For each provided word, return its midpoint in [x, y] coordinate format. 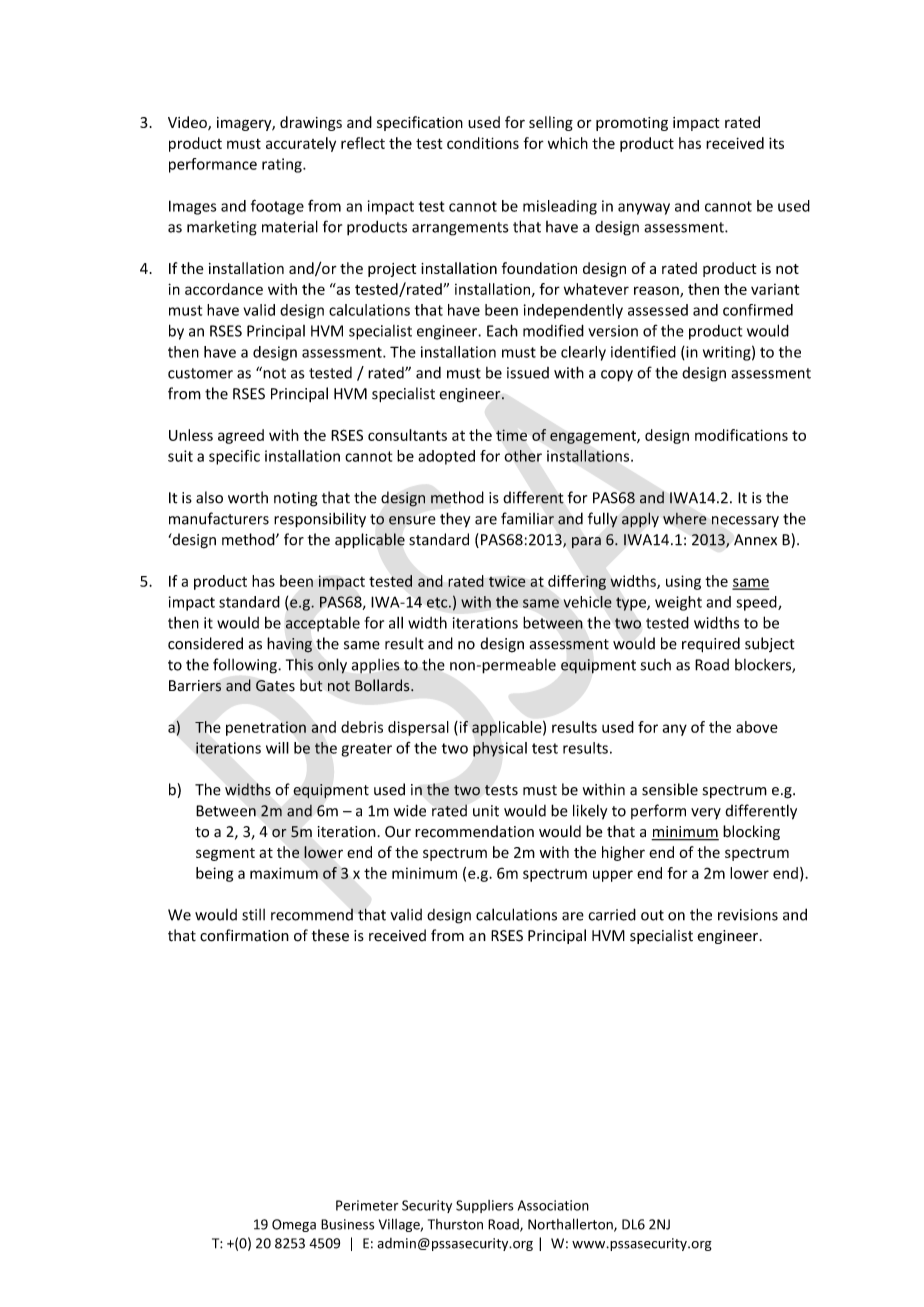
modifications [741, 435]
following [246, 666]
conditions [483, 143]
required [711, 644]
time [511, 435]
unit [486, 811]
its [776, 143]
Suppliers [485, 1206]
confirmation [244, 935]
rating [283, 165]
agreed [241, 436]
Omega [294, 1225]
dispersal [418, 728]
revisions [748, 915]
